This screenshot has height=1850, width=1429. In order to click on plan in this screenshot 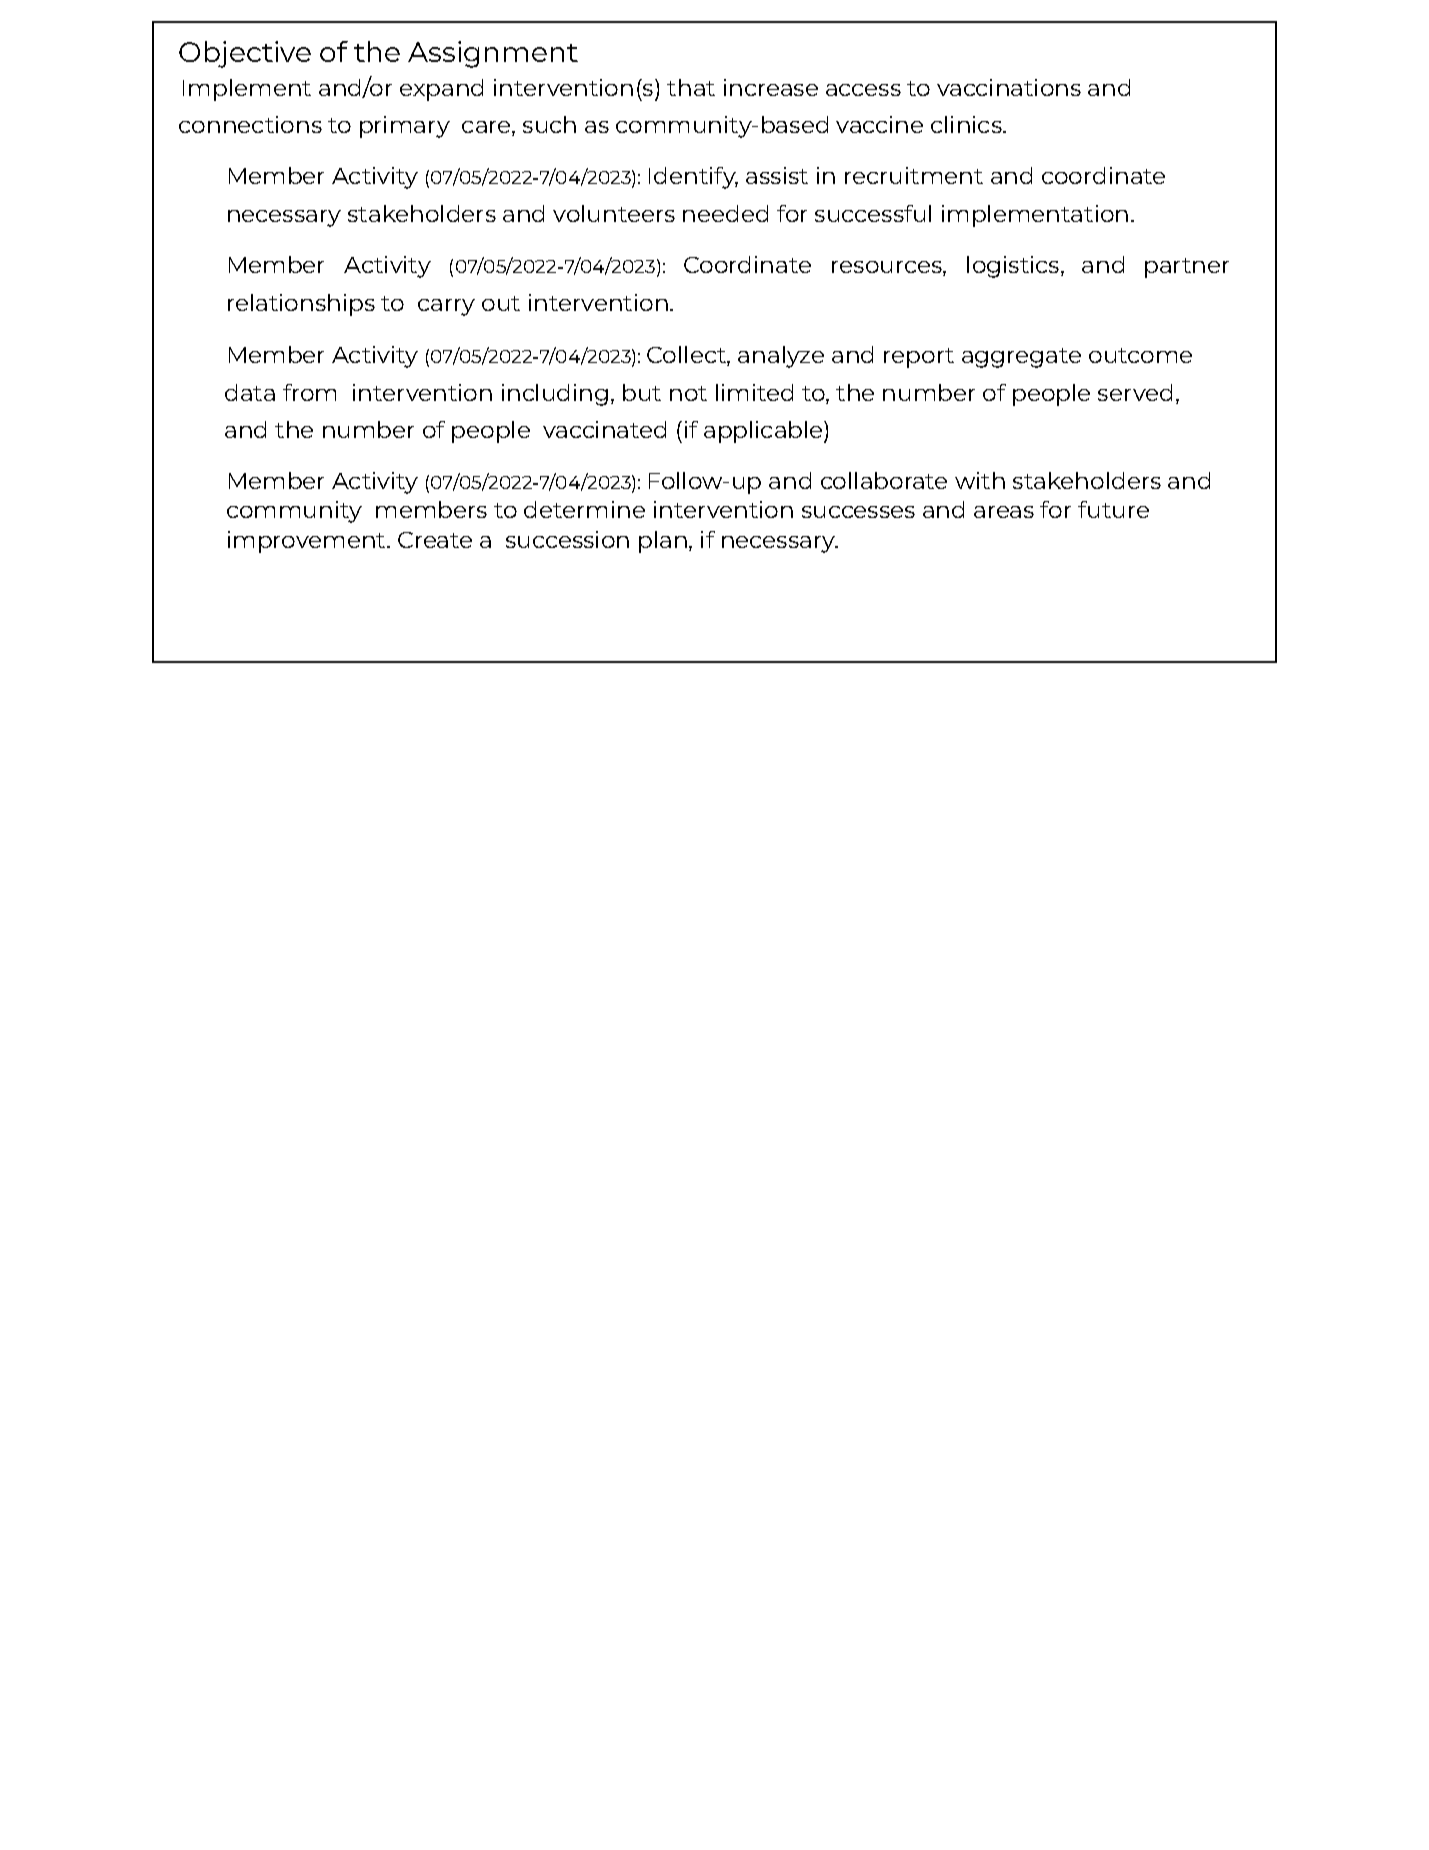, I will do `click(663, 542)`.
